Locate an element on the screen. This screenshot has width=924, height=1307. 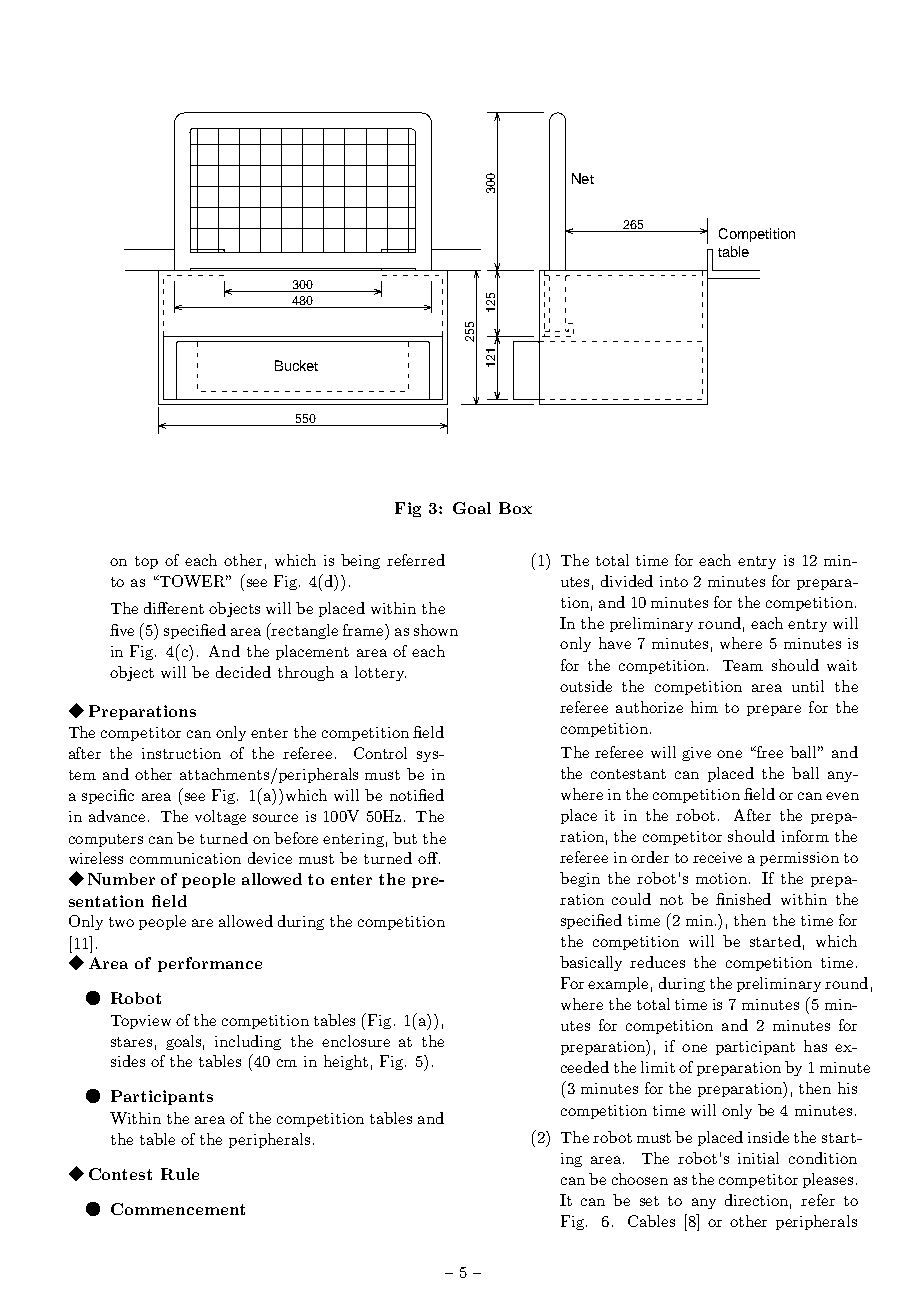
being is located at coordinates (360, 561).
